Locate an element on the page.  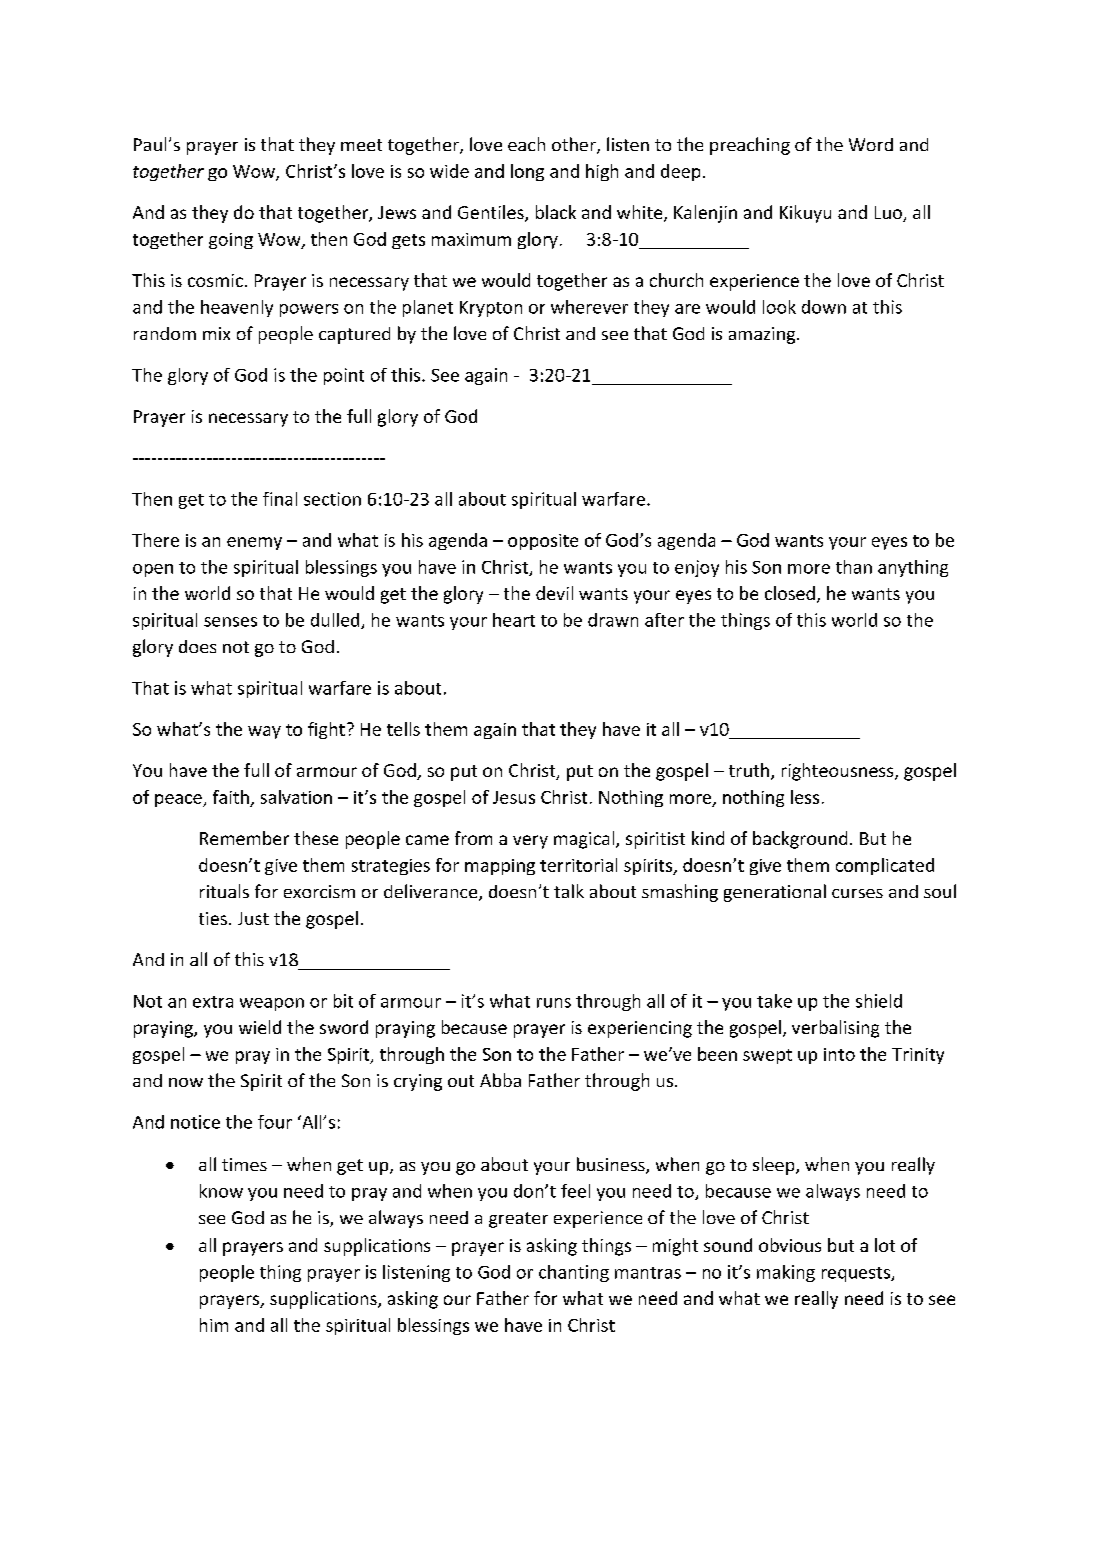
him is located at coordinates (214, 1325).
